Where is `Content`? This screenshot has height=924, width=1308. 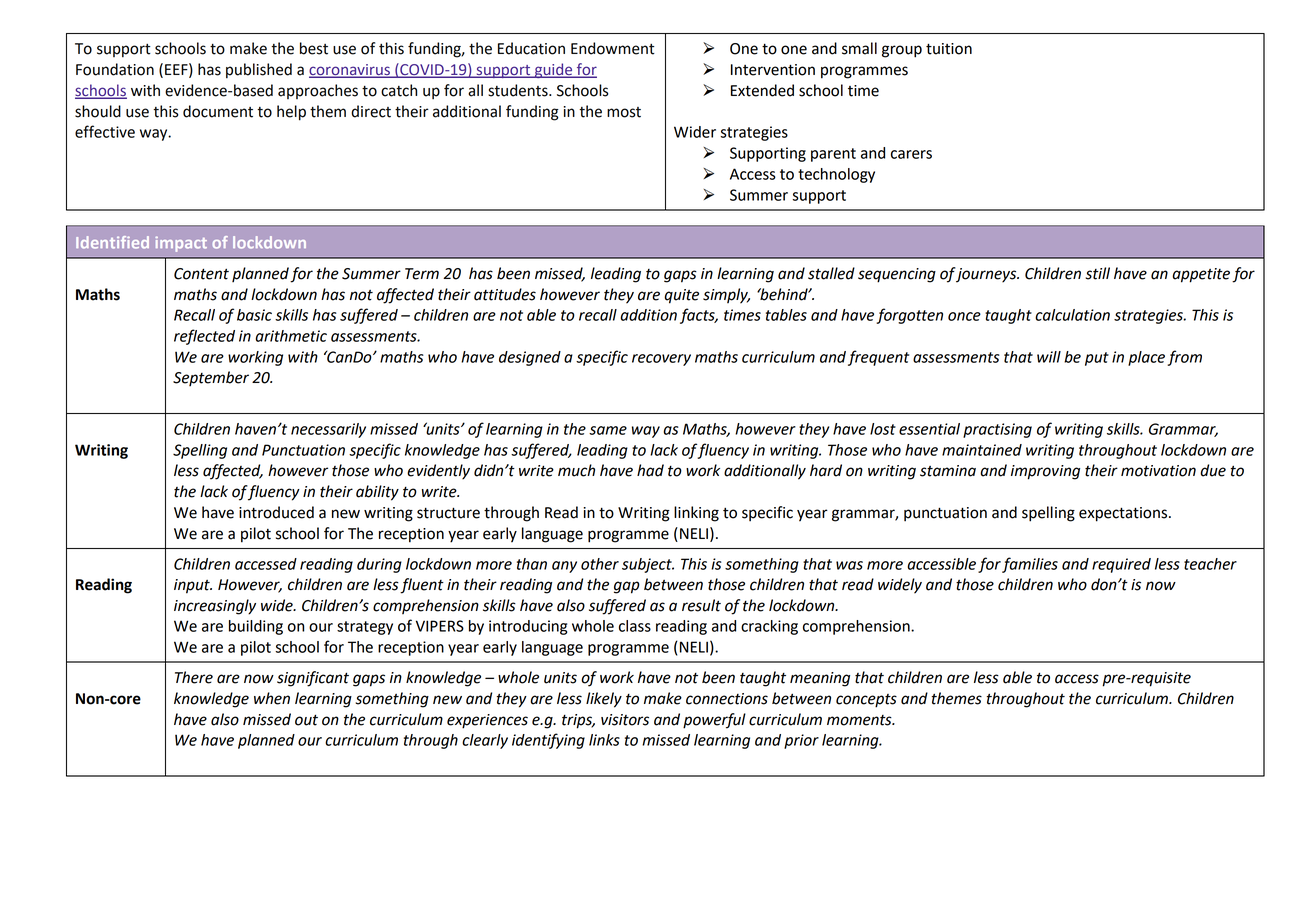 Content is located at coordinates (201, 274).
